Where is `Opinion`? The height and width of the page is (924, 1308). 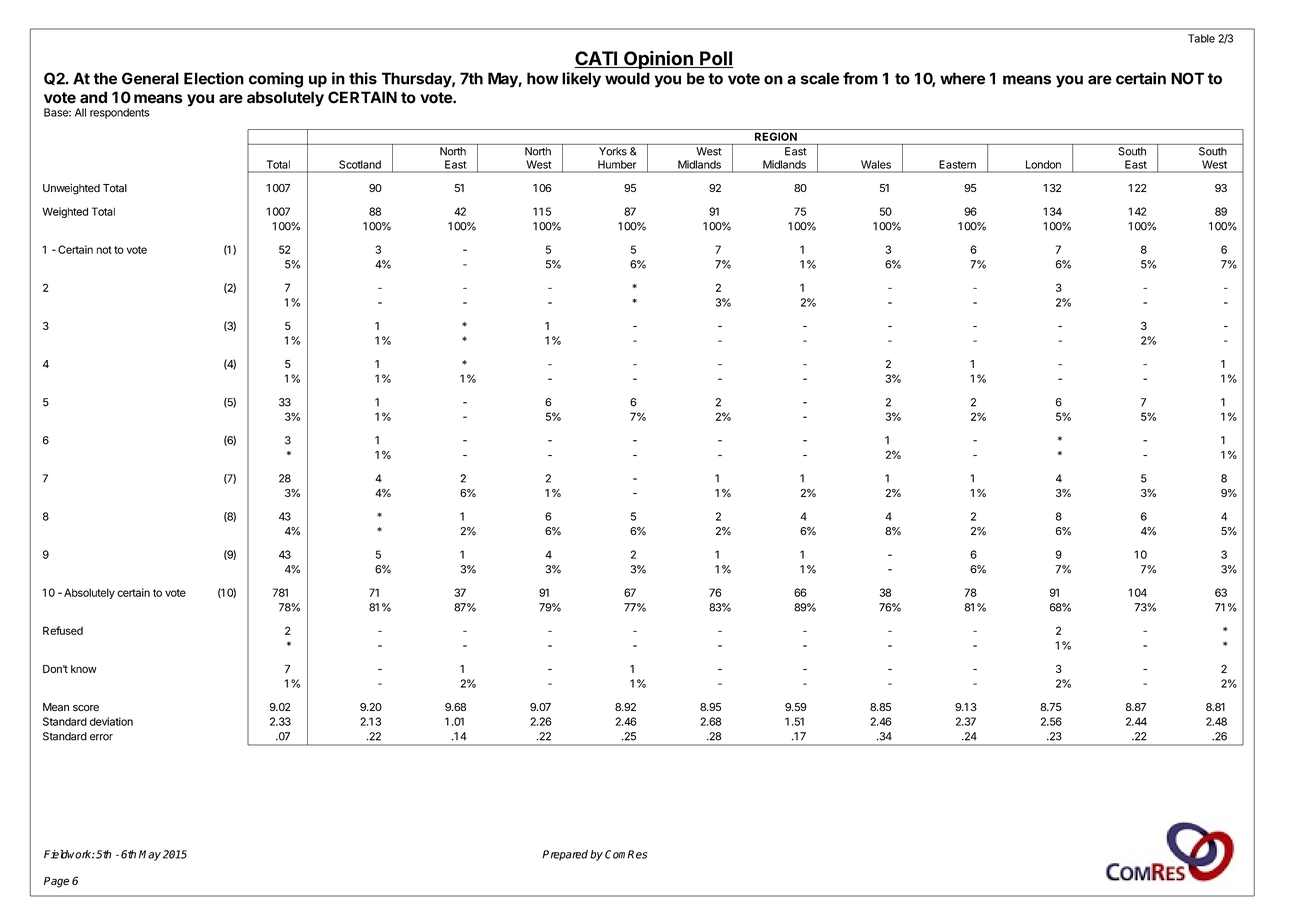 Opinion is located at coordinates (658, 59).
